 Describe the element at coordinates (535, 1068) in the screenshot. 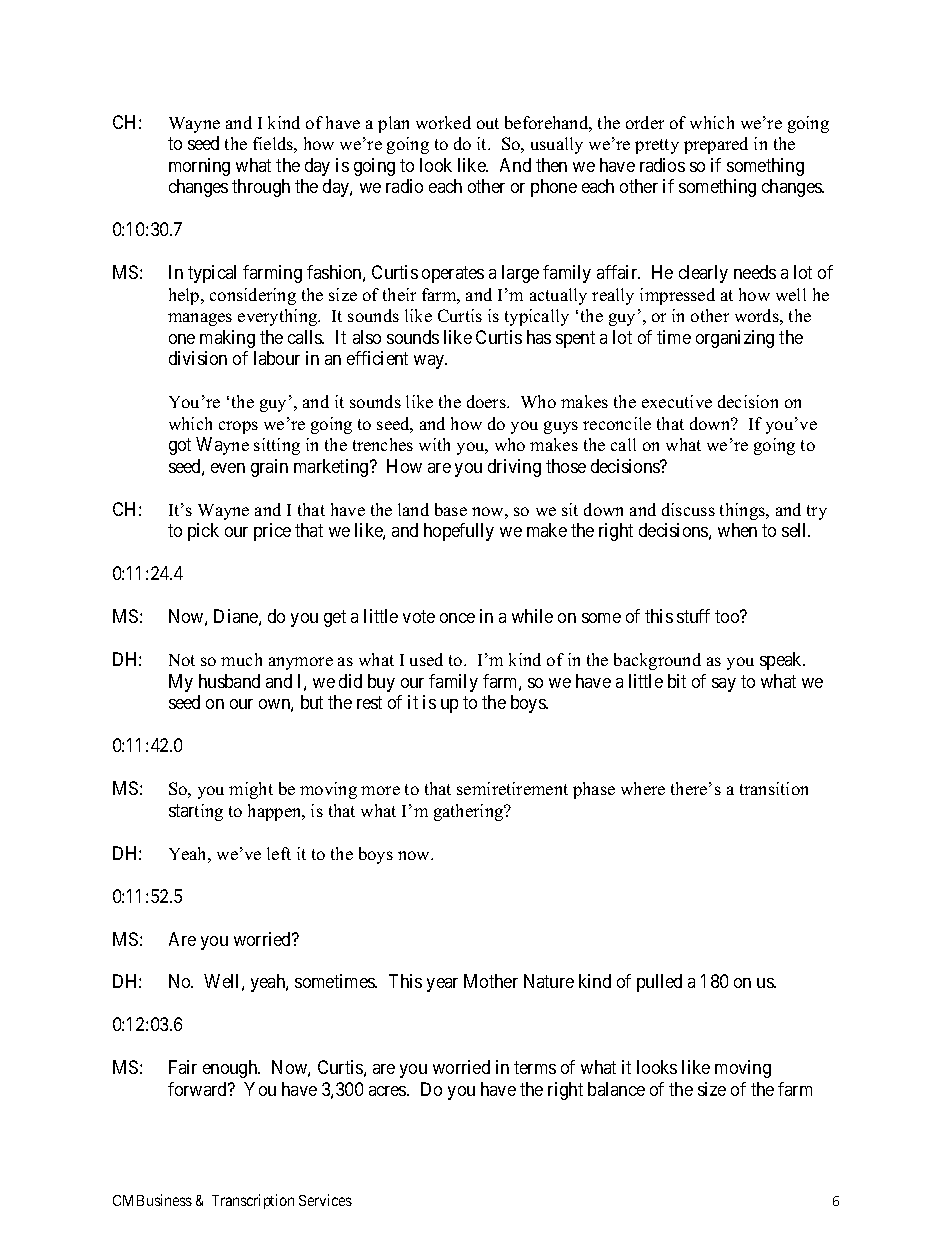

I see `terms` at that location.
